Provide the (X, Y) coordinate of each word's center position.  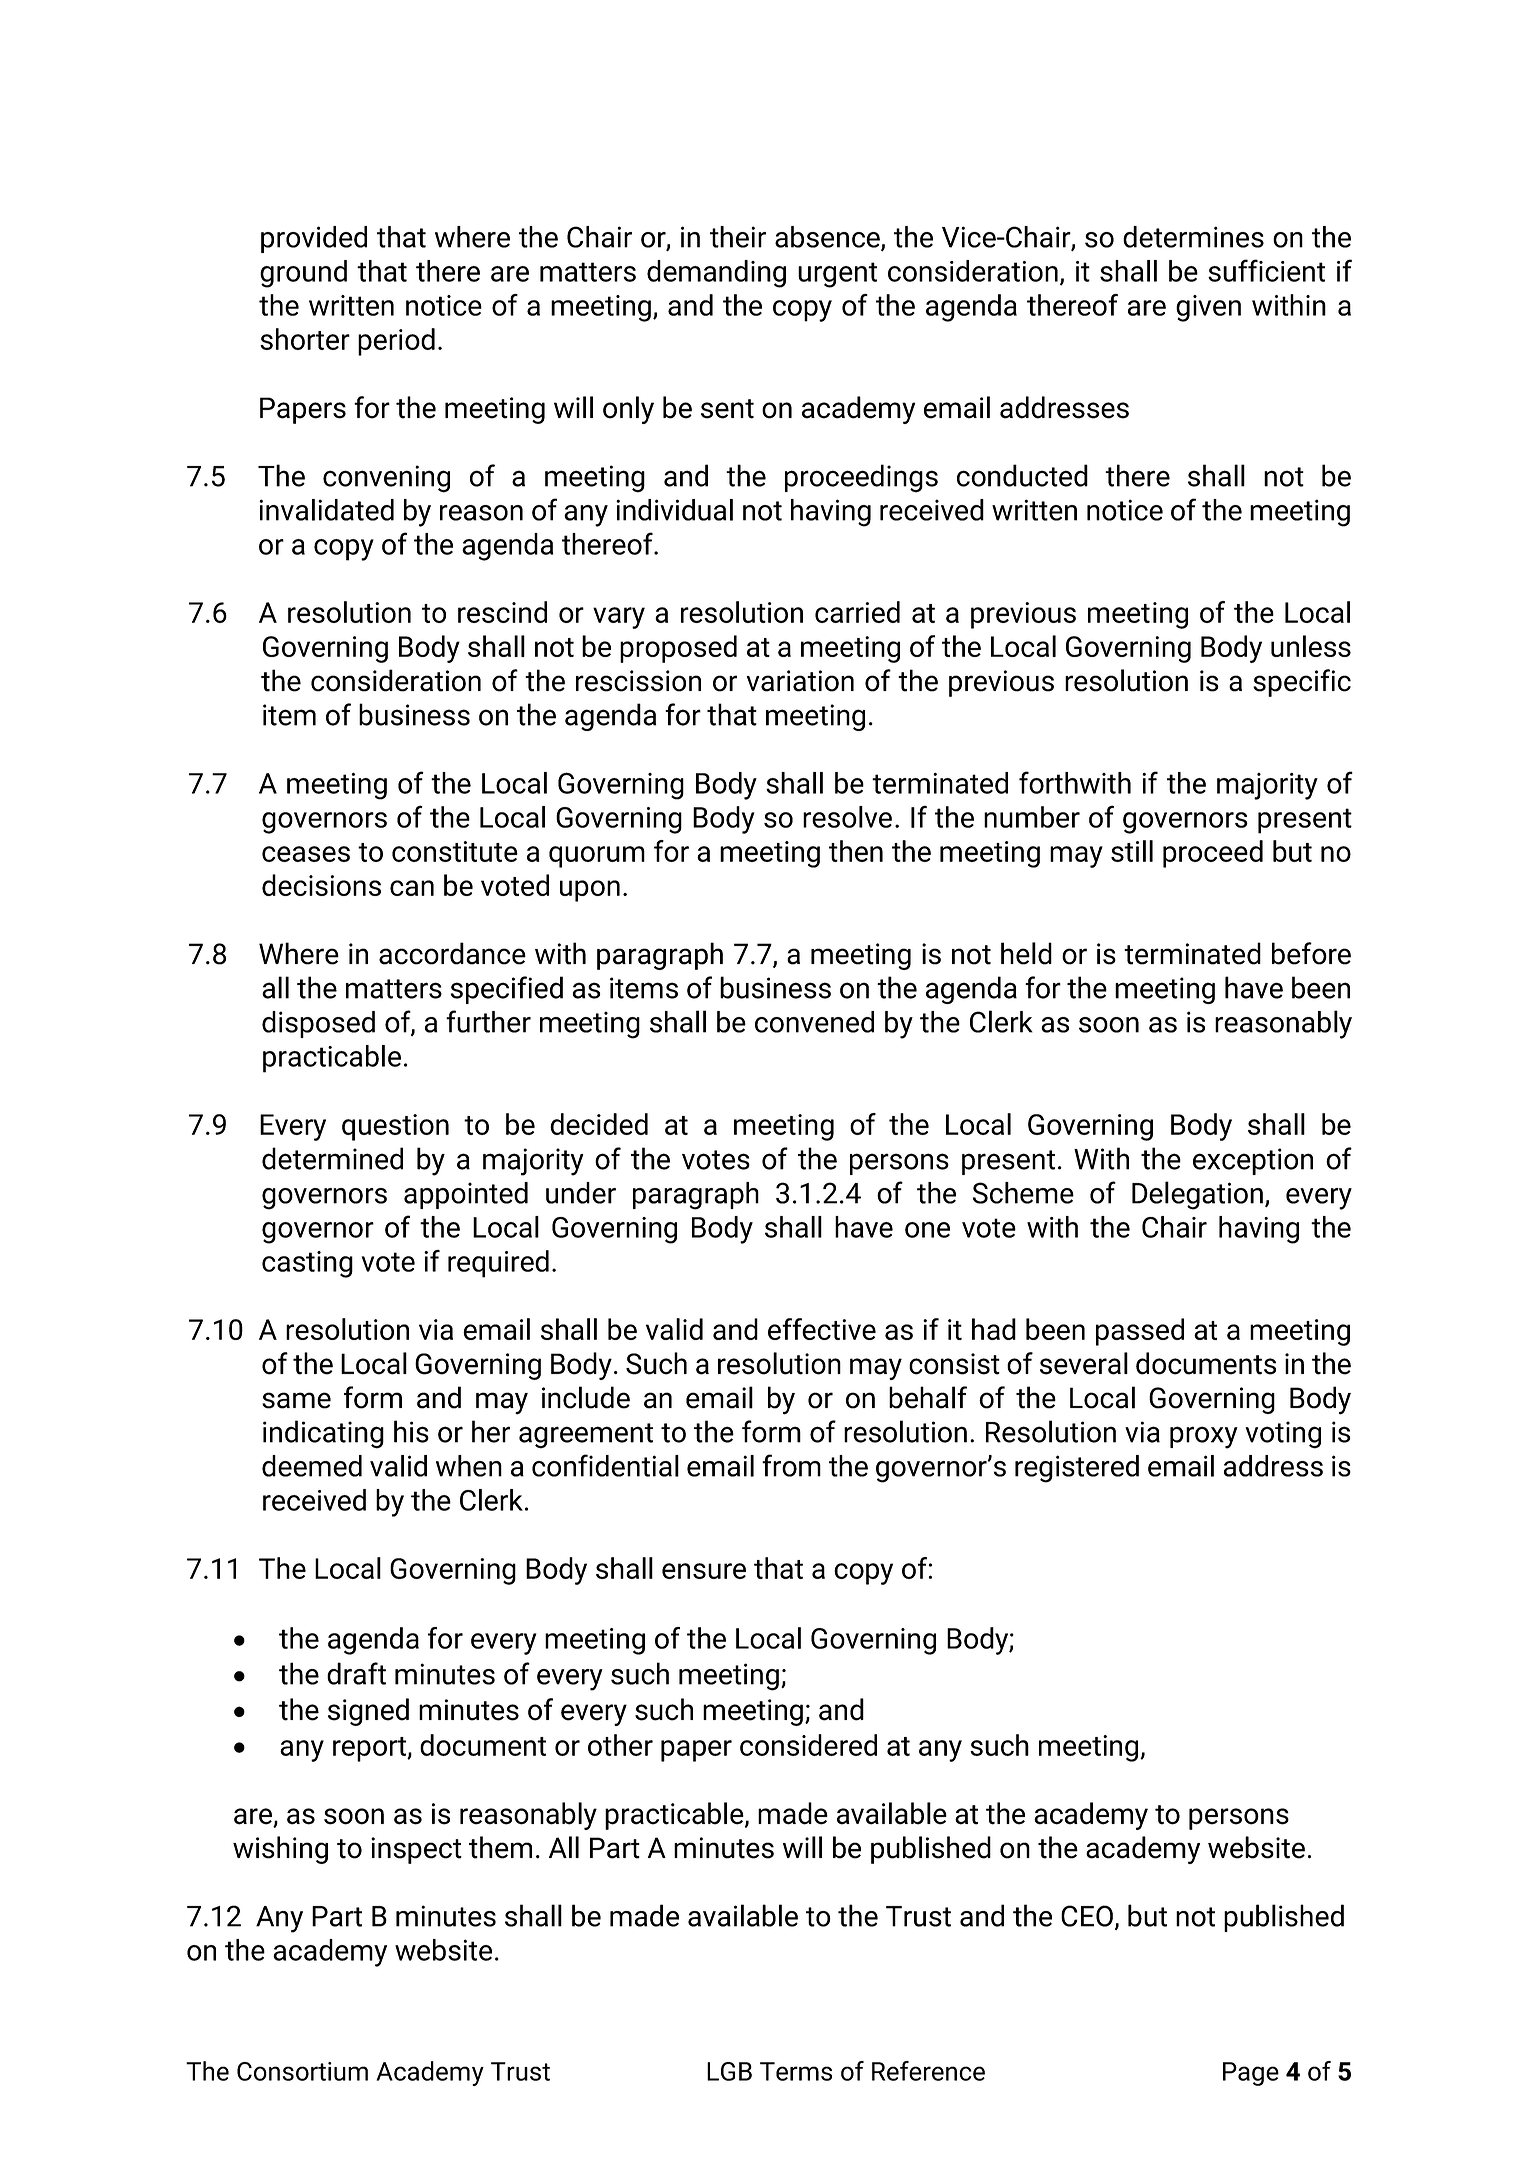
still (1132, 851)
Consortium (302, 2071)
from (791, 1465)
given (1208, 308)
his (411, 1431)
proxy (1204, 1437)
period (396, 342)
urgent (837, 275)
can (412, 888)
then (856, 851)
